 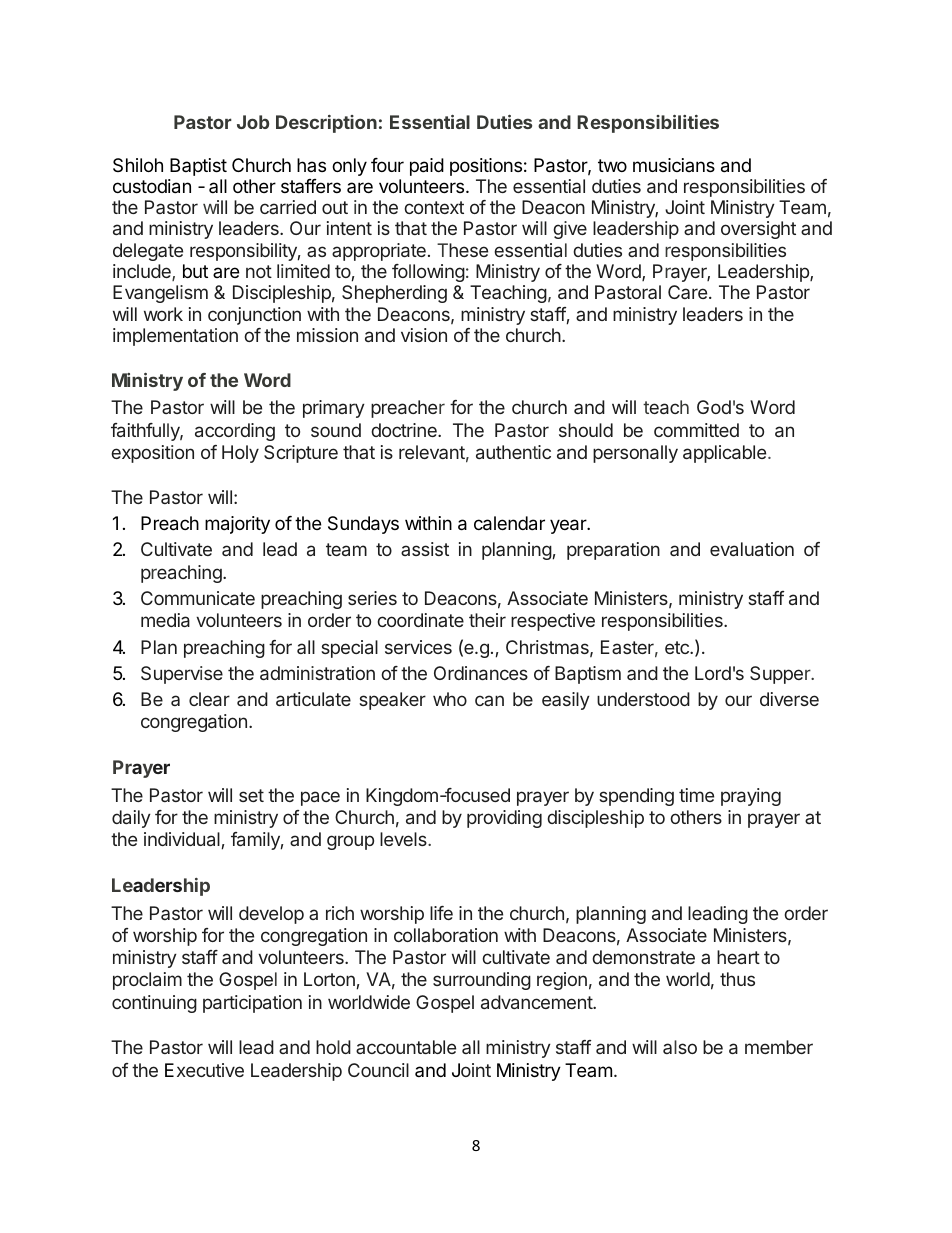 I want to click on musicians, so click(x=674, y=165).
